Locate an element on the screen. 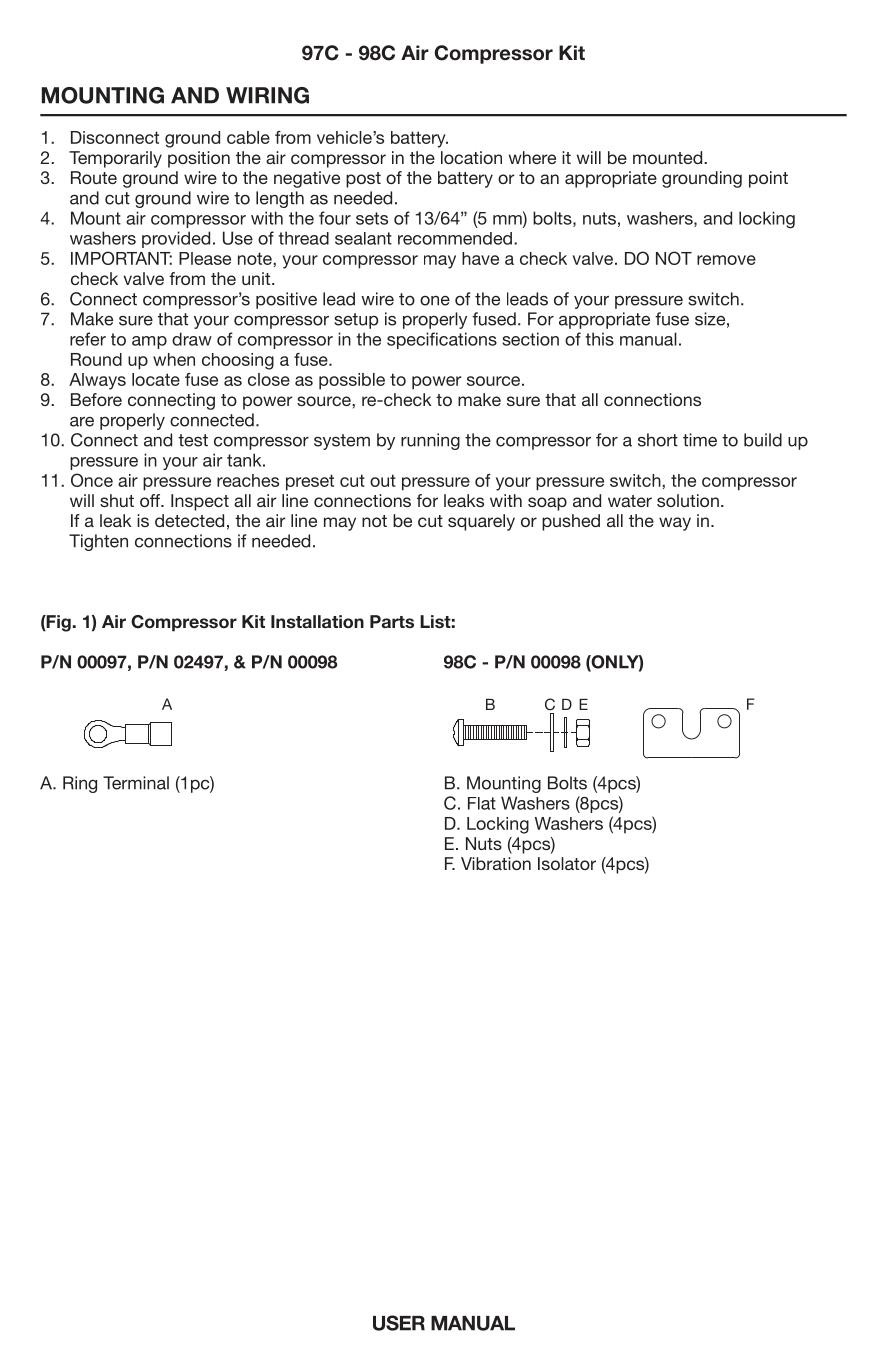 The width and height of the screenshot is (887, 1372). Isolator is located at coordinates (567, 863).
